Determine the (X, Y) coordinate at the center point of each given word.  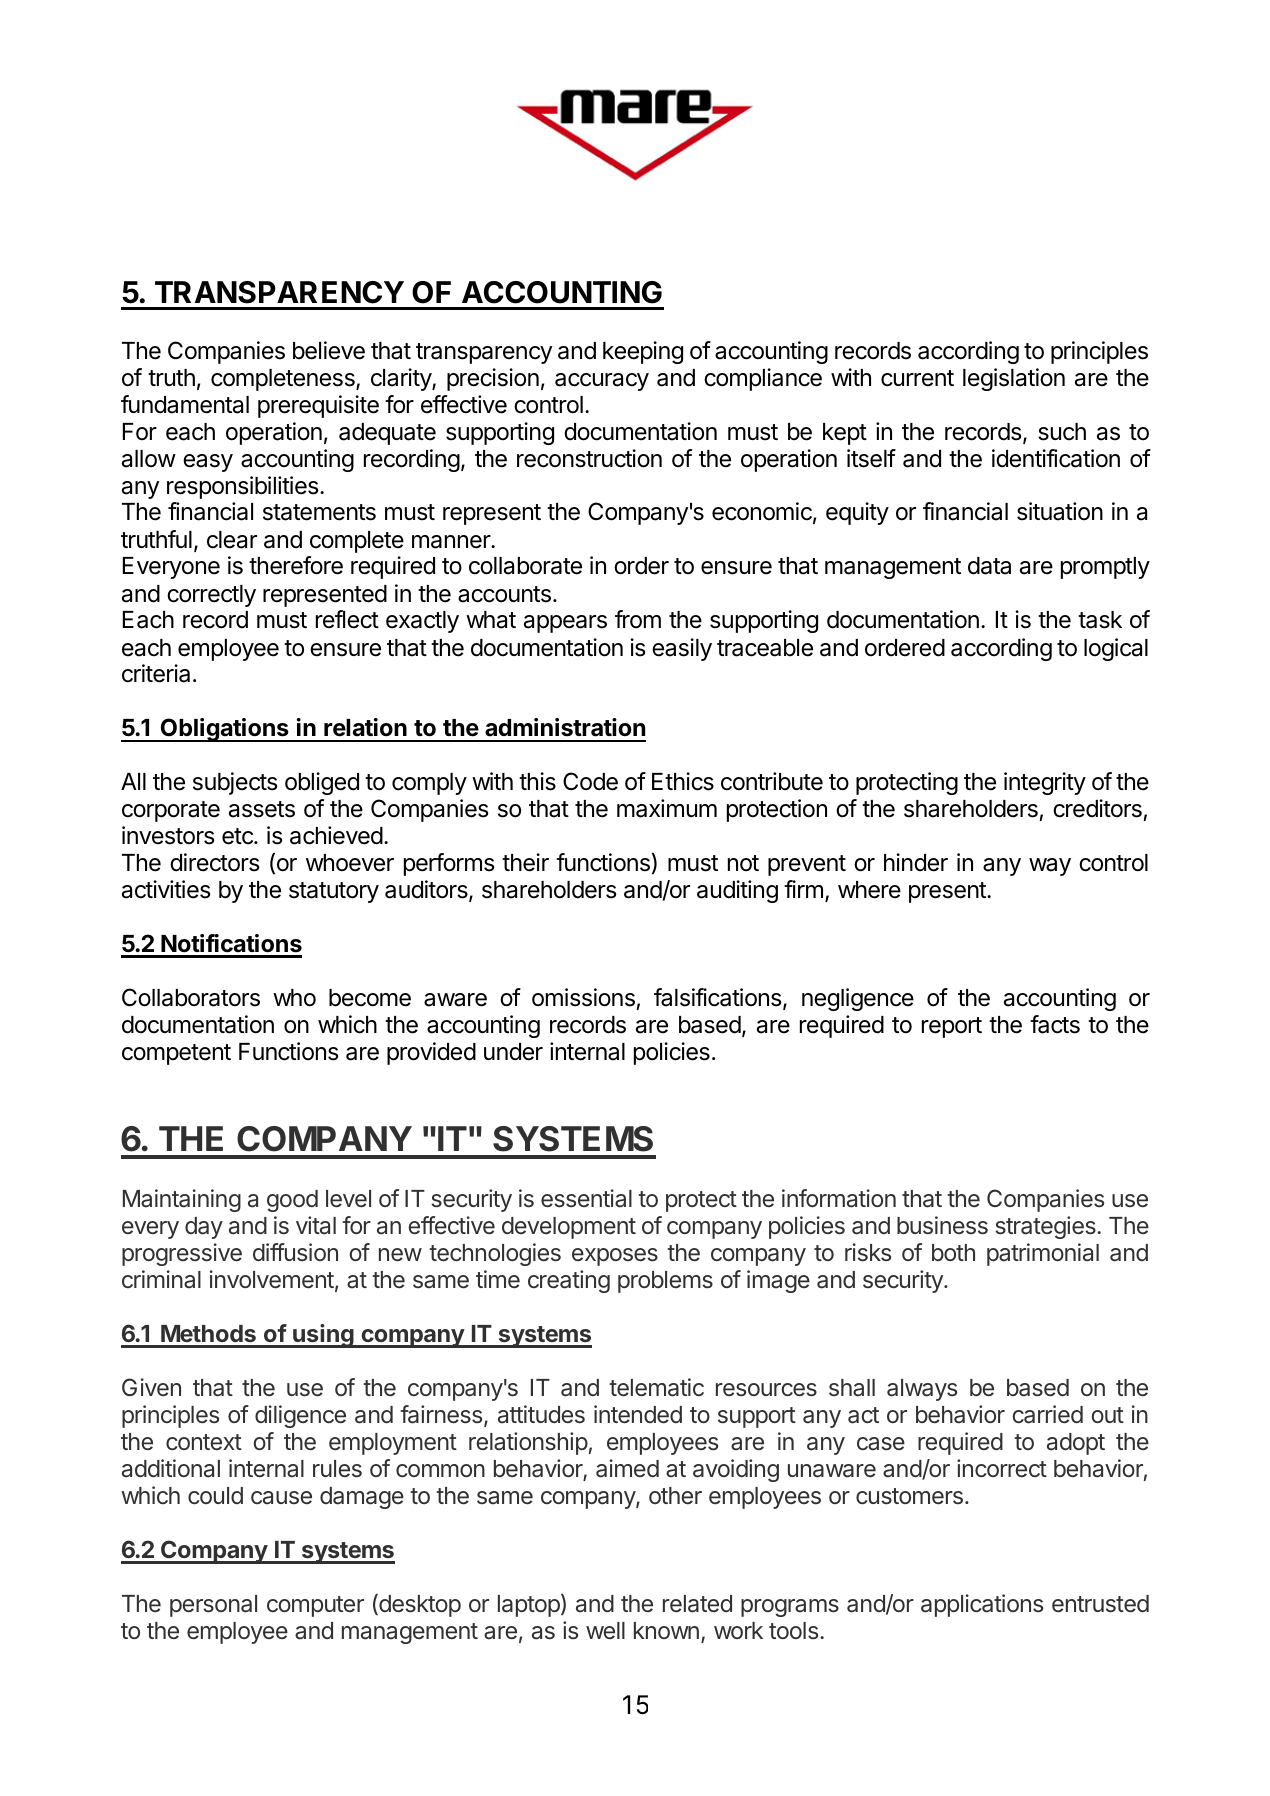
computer (315, 1606)
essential (586, 1198)
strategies (1046, 1227)
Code (590, 781)
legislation (1014, 379)
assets (262, 809)
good (292, 1201)
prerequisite (318, 406)
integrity (1045, 783)
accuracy (602, 382)
